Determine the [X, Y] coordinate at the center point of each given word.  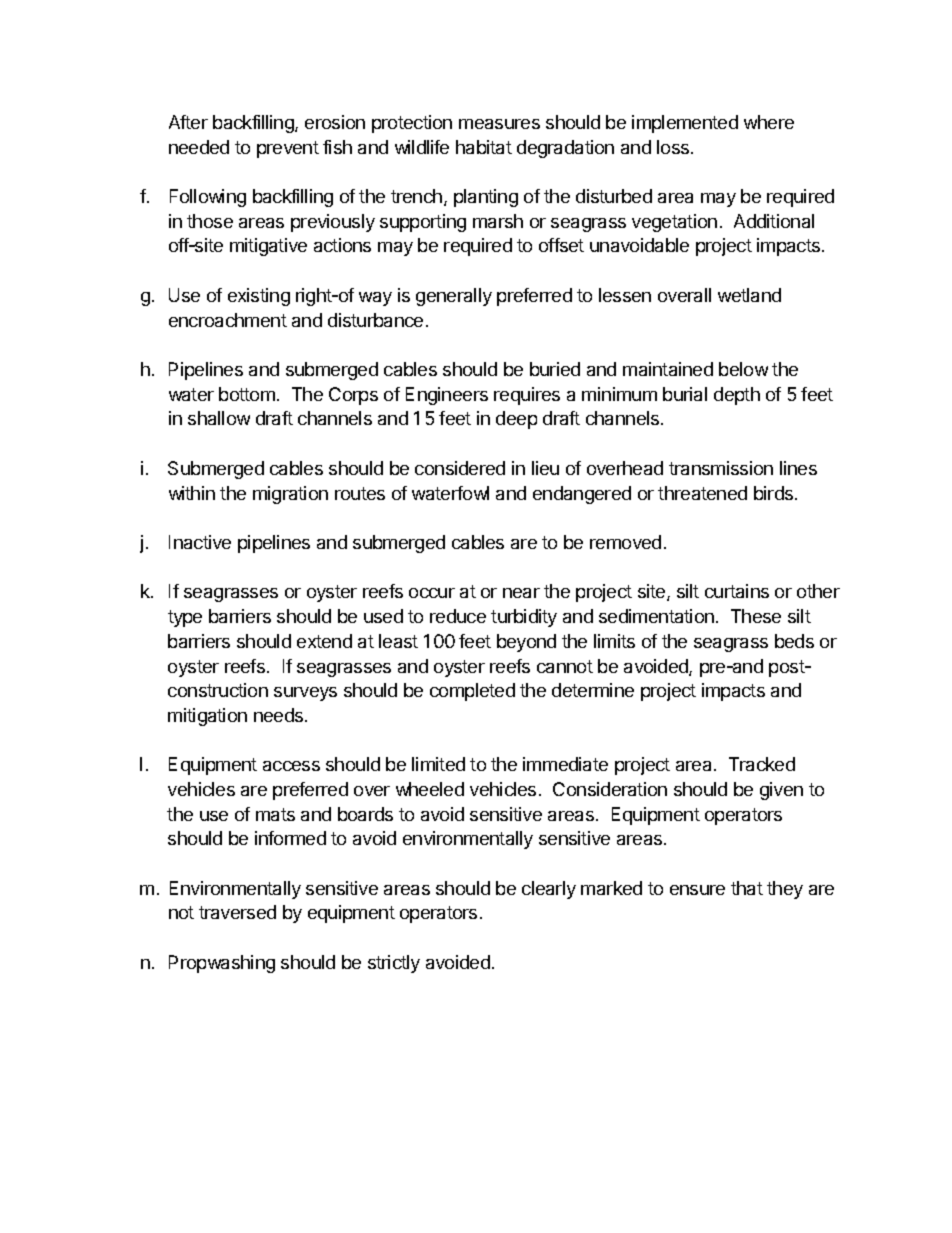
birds [775, 493]
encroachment [228, 320]
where [769, 122]
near [521, 593]
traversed [237, 912]
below [743, 369]
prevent [288, 149]
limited [438, 764]
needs [280, 715]
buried [555, 369]
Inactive [200, 542]
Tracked [762, 764]
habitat [484, 147]
